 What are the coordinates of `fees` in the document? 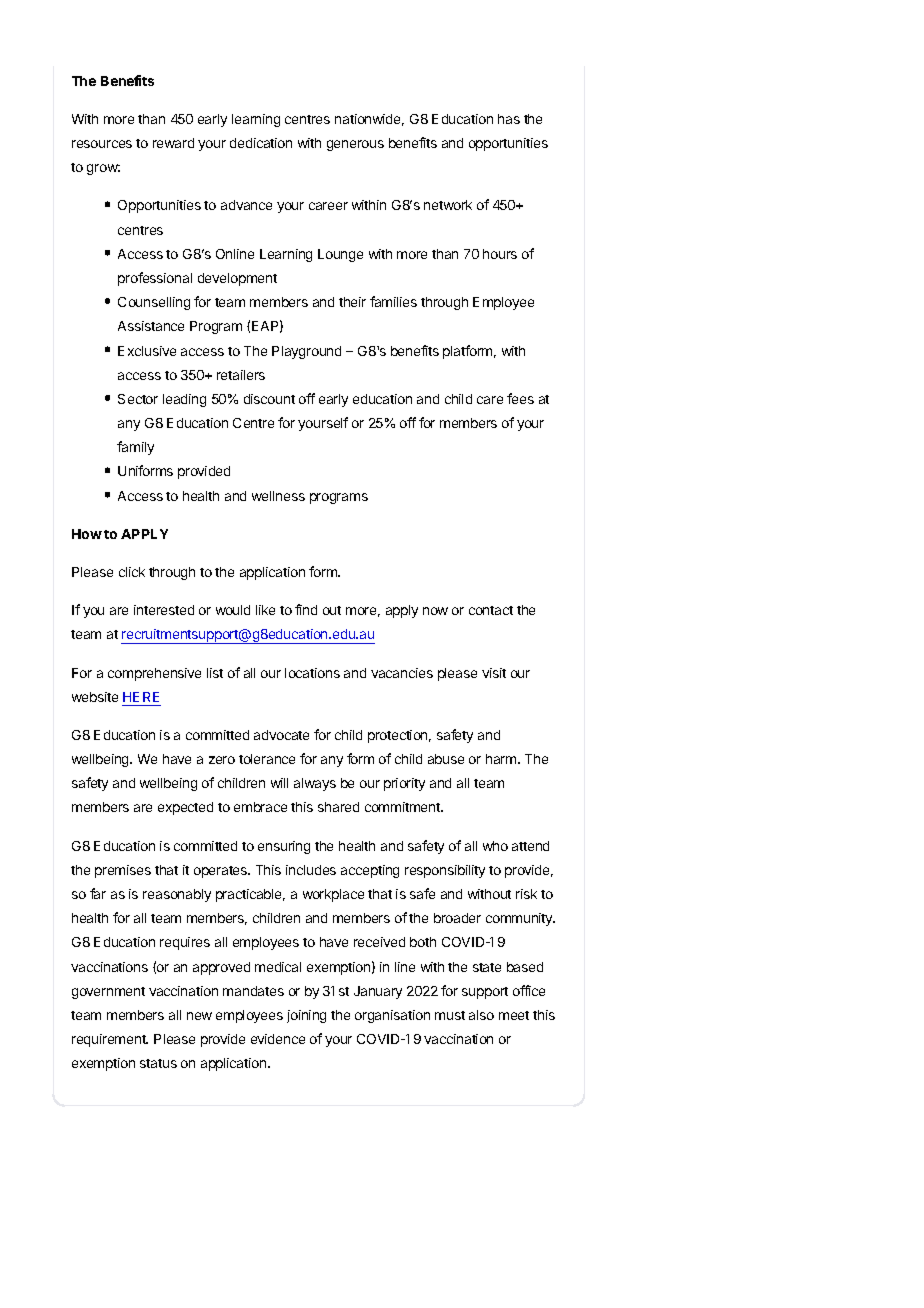 It's located at (520, 398).
